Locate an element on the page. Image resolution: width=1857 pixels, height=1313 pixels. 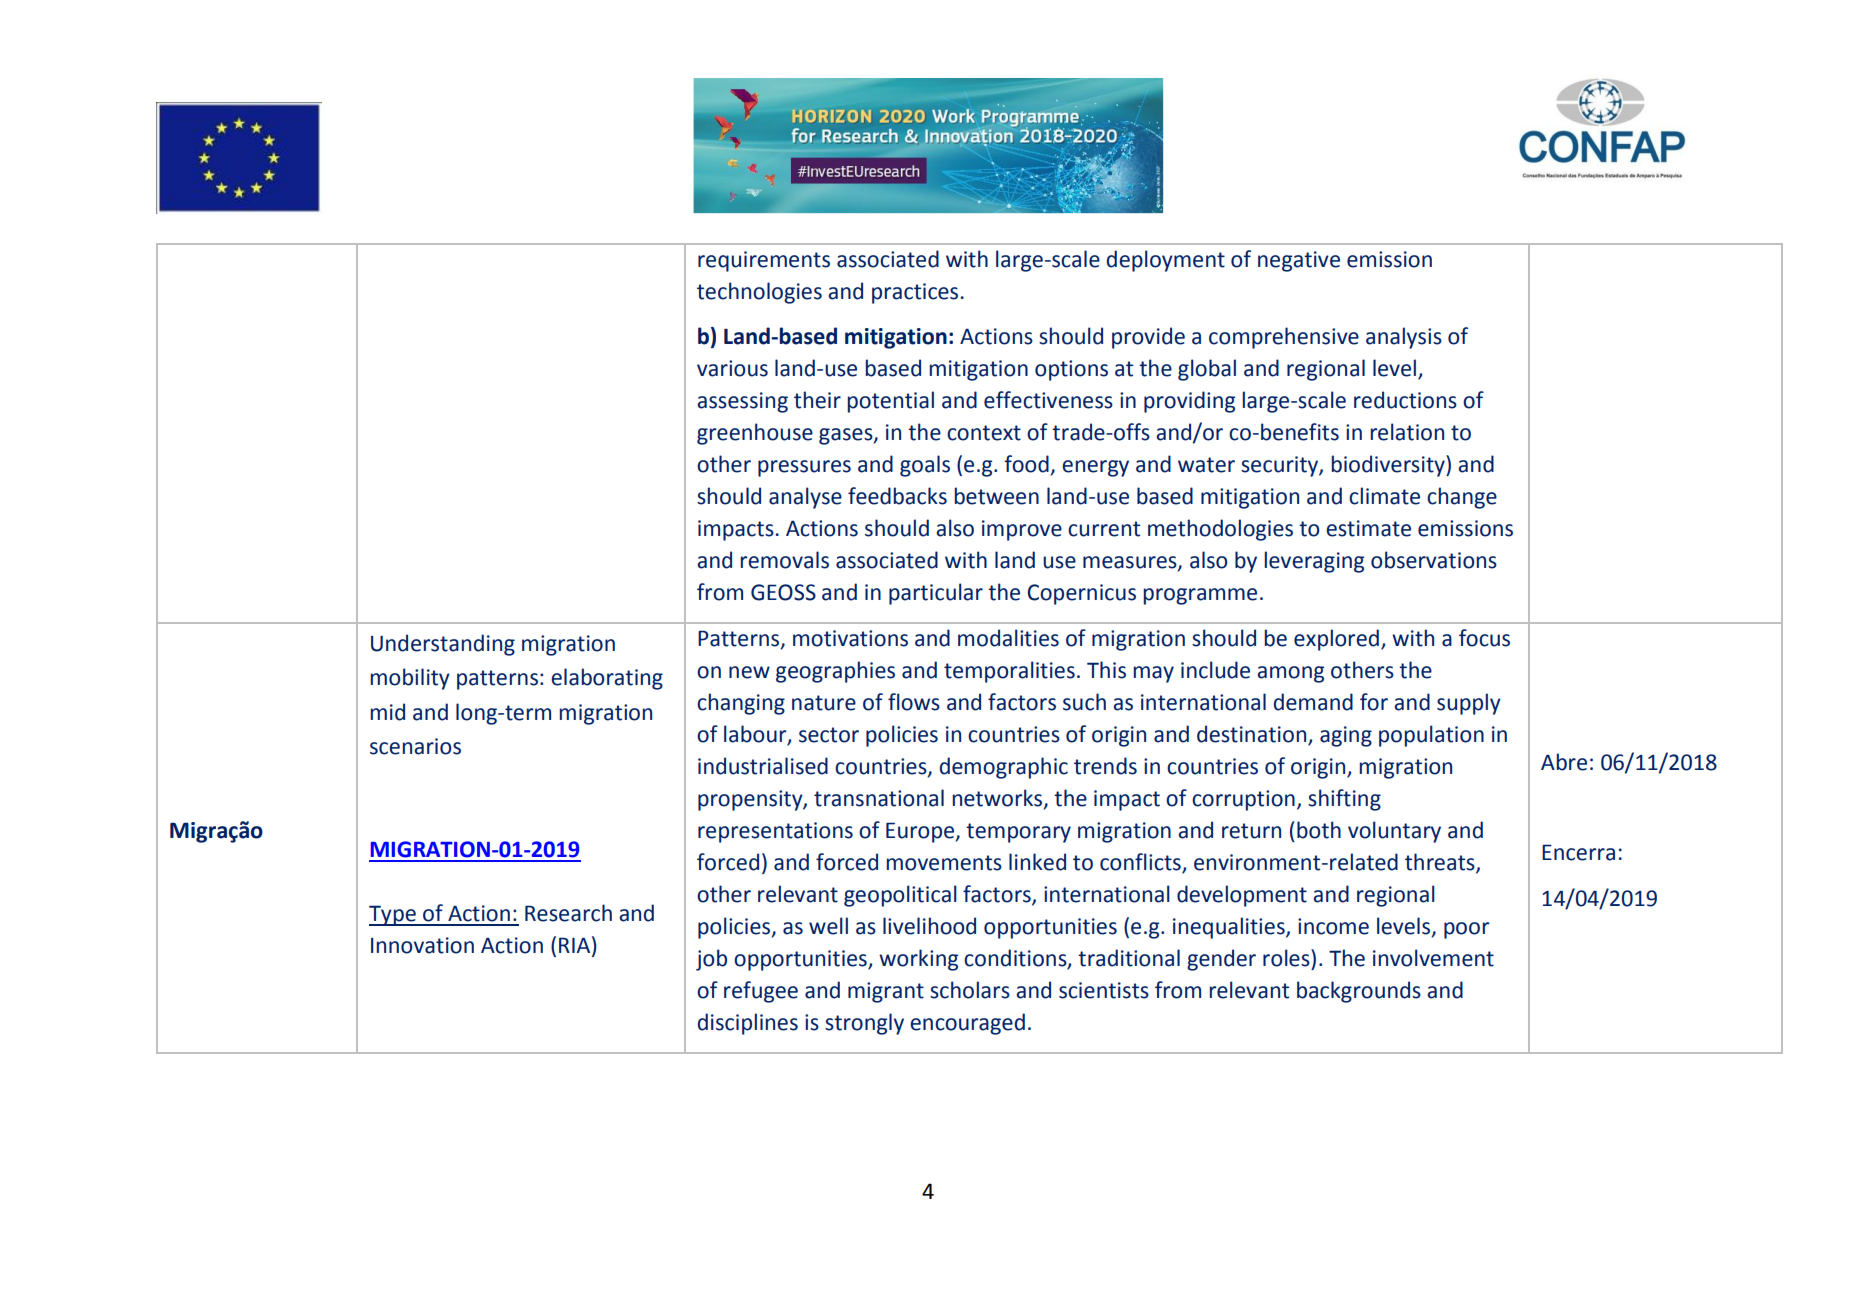
Understanding is located at coordinates (443, 645).
